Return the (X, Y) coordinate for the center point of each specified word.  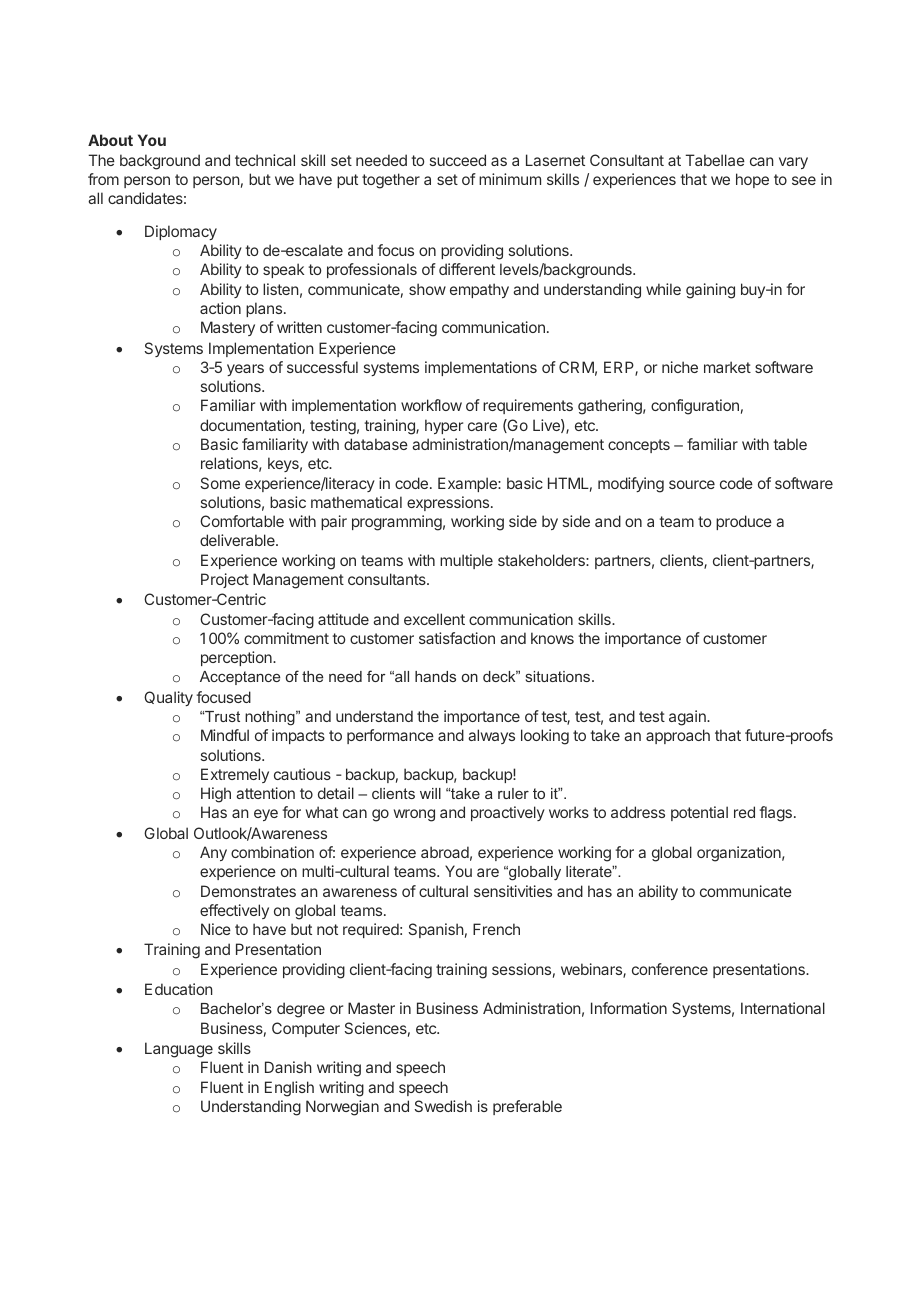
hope (752, 180)
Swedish (443, 1106)
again (688, 718)
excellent (434, 619)
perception (237, 658)
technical (265, 160)
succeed (458, 160)
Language (179, 1050)
